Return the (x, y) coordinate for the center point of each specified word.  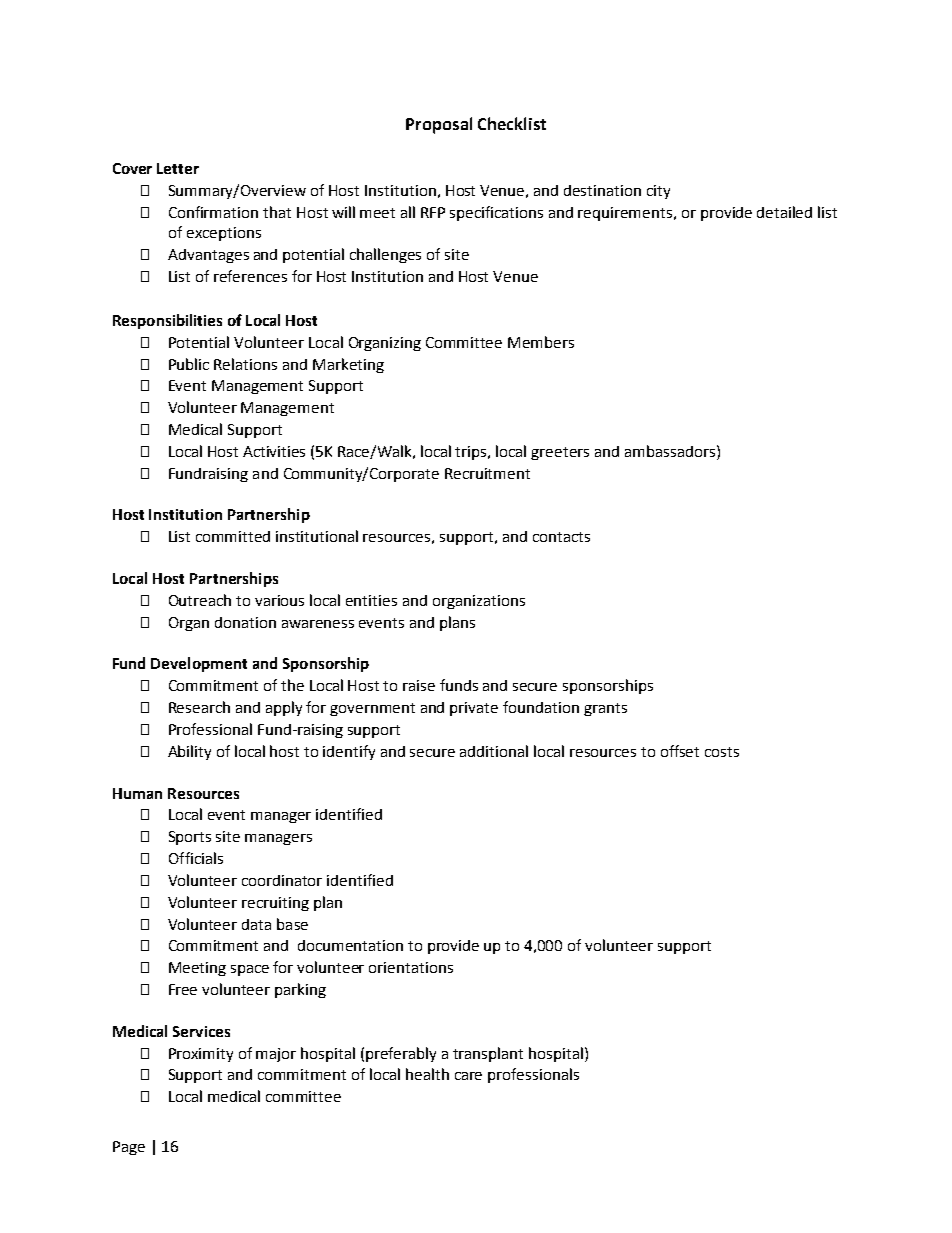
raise (419, 685)
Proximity (201, 1055)
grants (605, 709)
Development (199, 664)
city (658, 192)
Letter (178, 168)
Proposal (439, 125)
